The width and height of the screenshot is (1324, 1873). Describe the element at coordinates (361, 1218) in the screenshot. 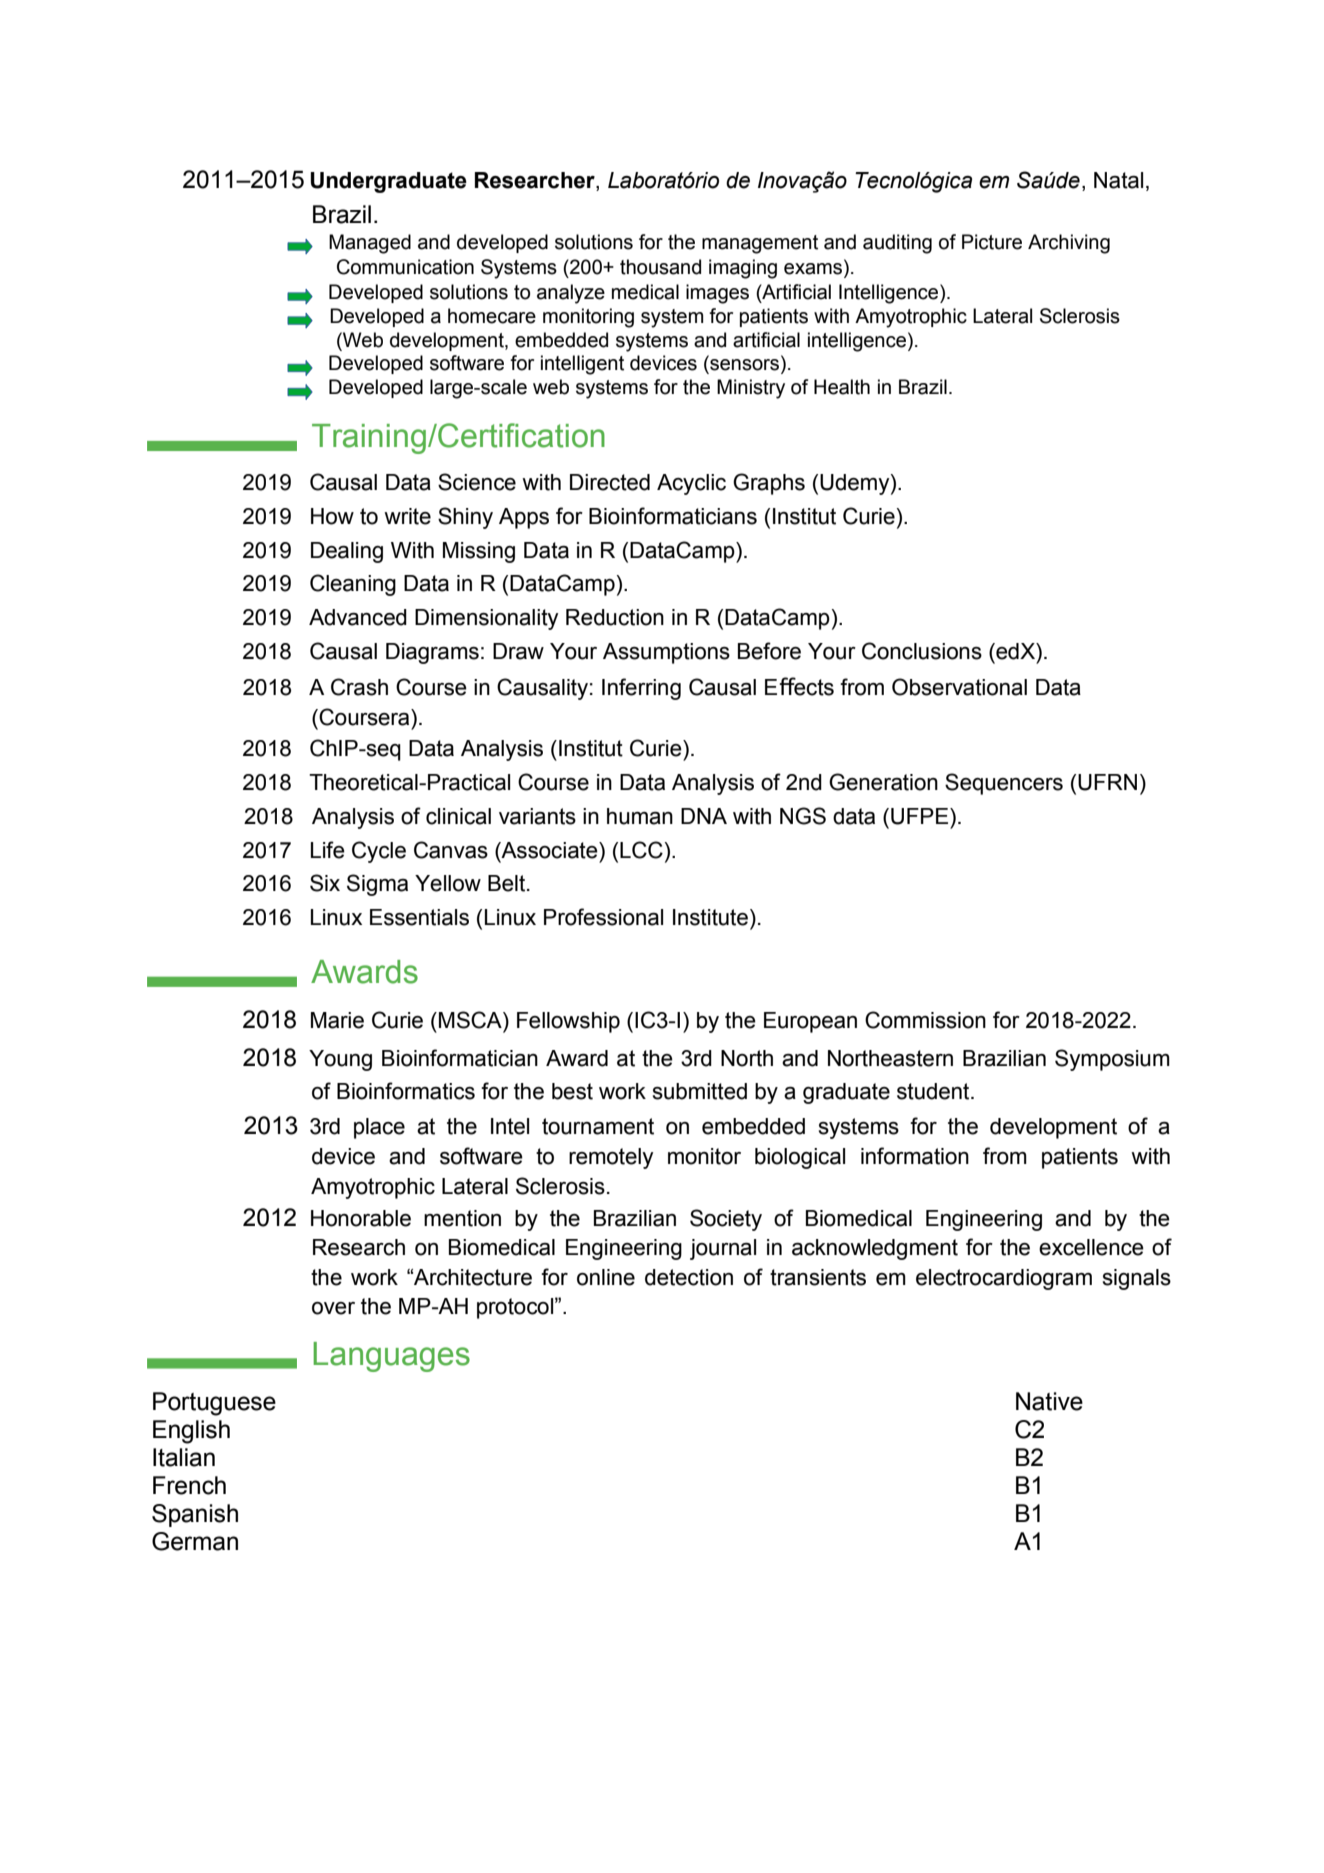

I see `Honorable` at that location.
